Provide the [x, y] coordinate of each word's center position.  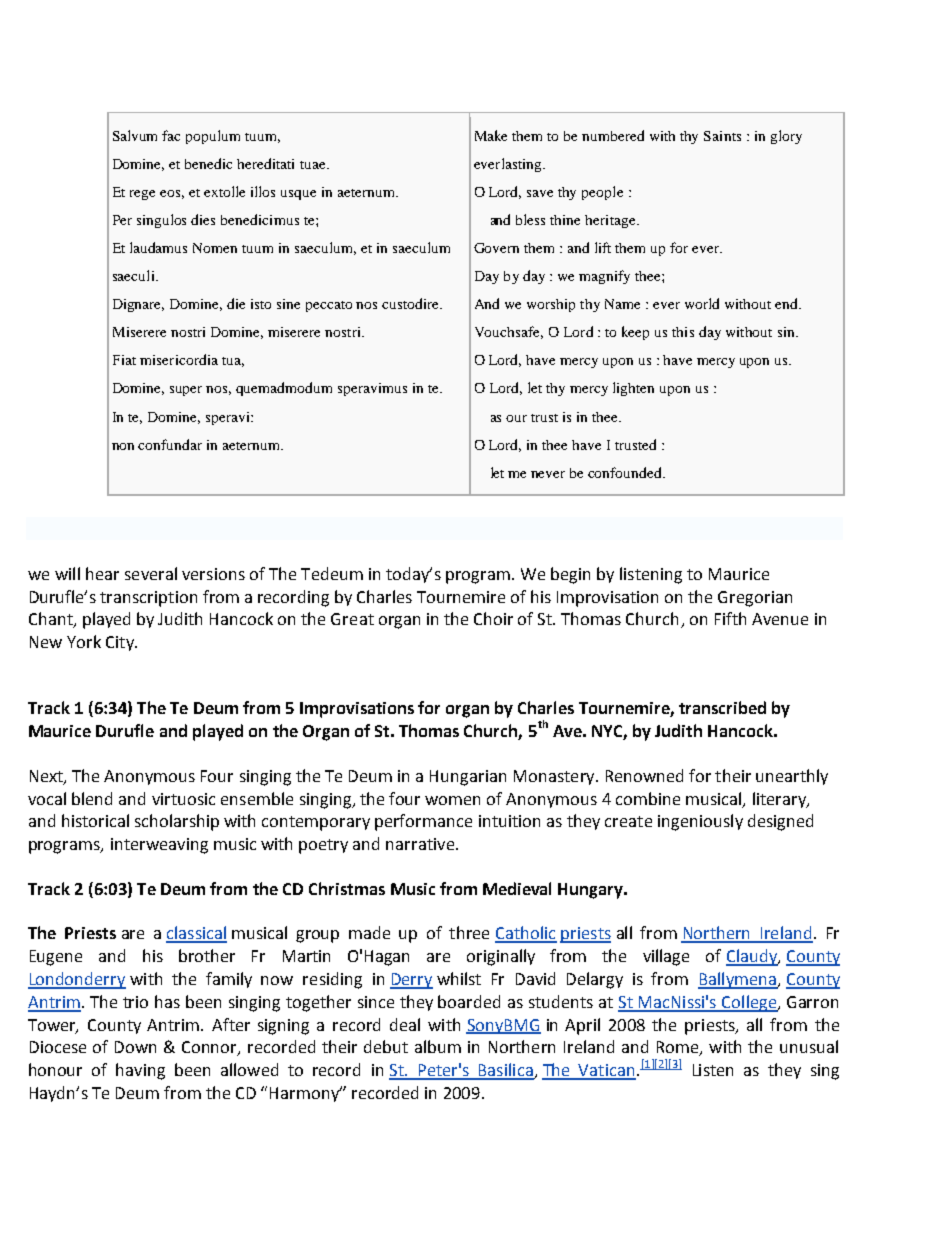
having [140, 1071]
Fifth [730, 618]
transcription [148, 599]
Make [491, 135]
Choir [493, 618]
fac [171, 135]
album [438, 1046]
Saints [722, 136]
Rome [679, 1048]
